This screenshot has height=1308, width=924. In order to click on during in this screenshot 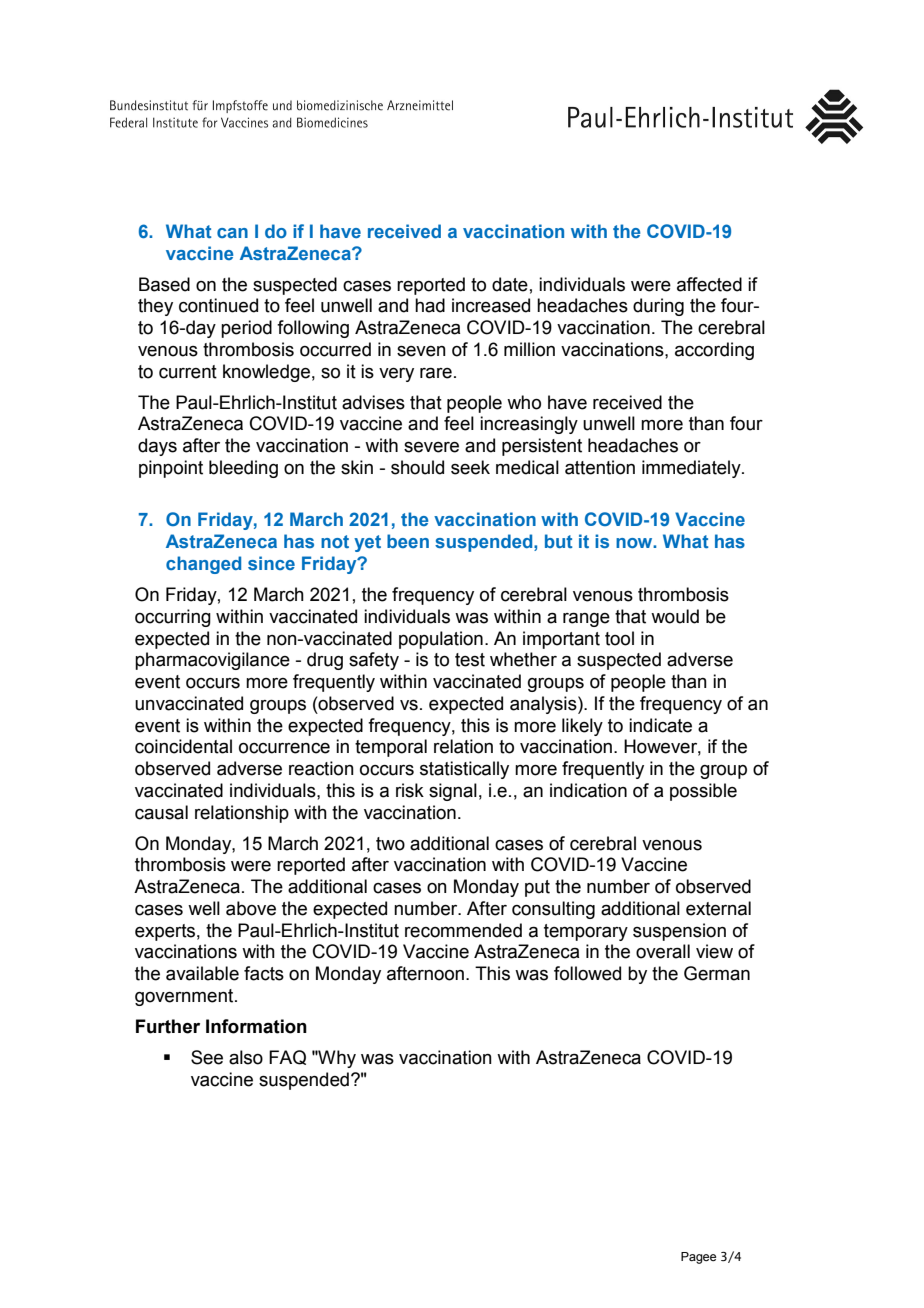, I will do `click(658, 307)`.
